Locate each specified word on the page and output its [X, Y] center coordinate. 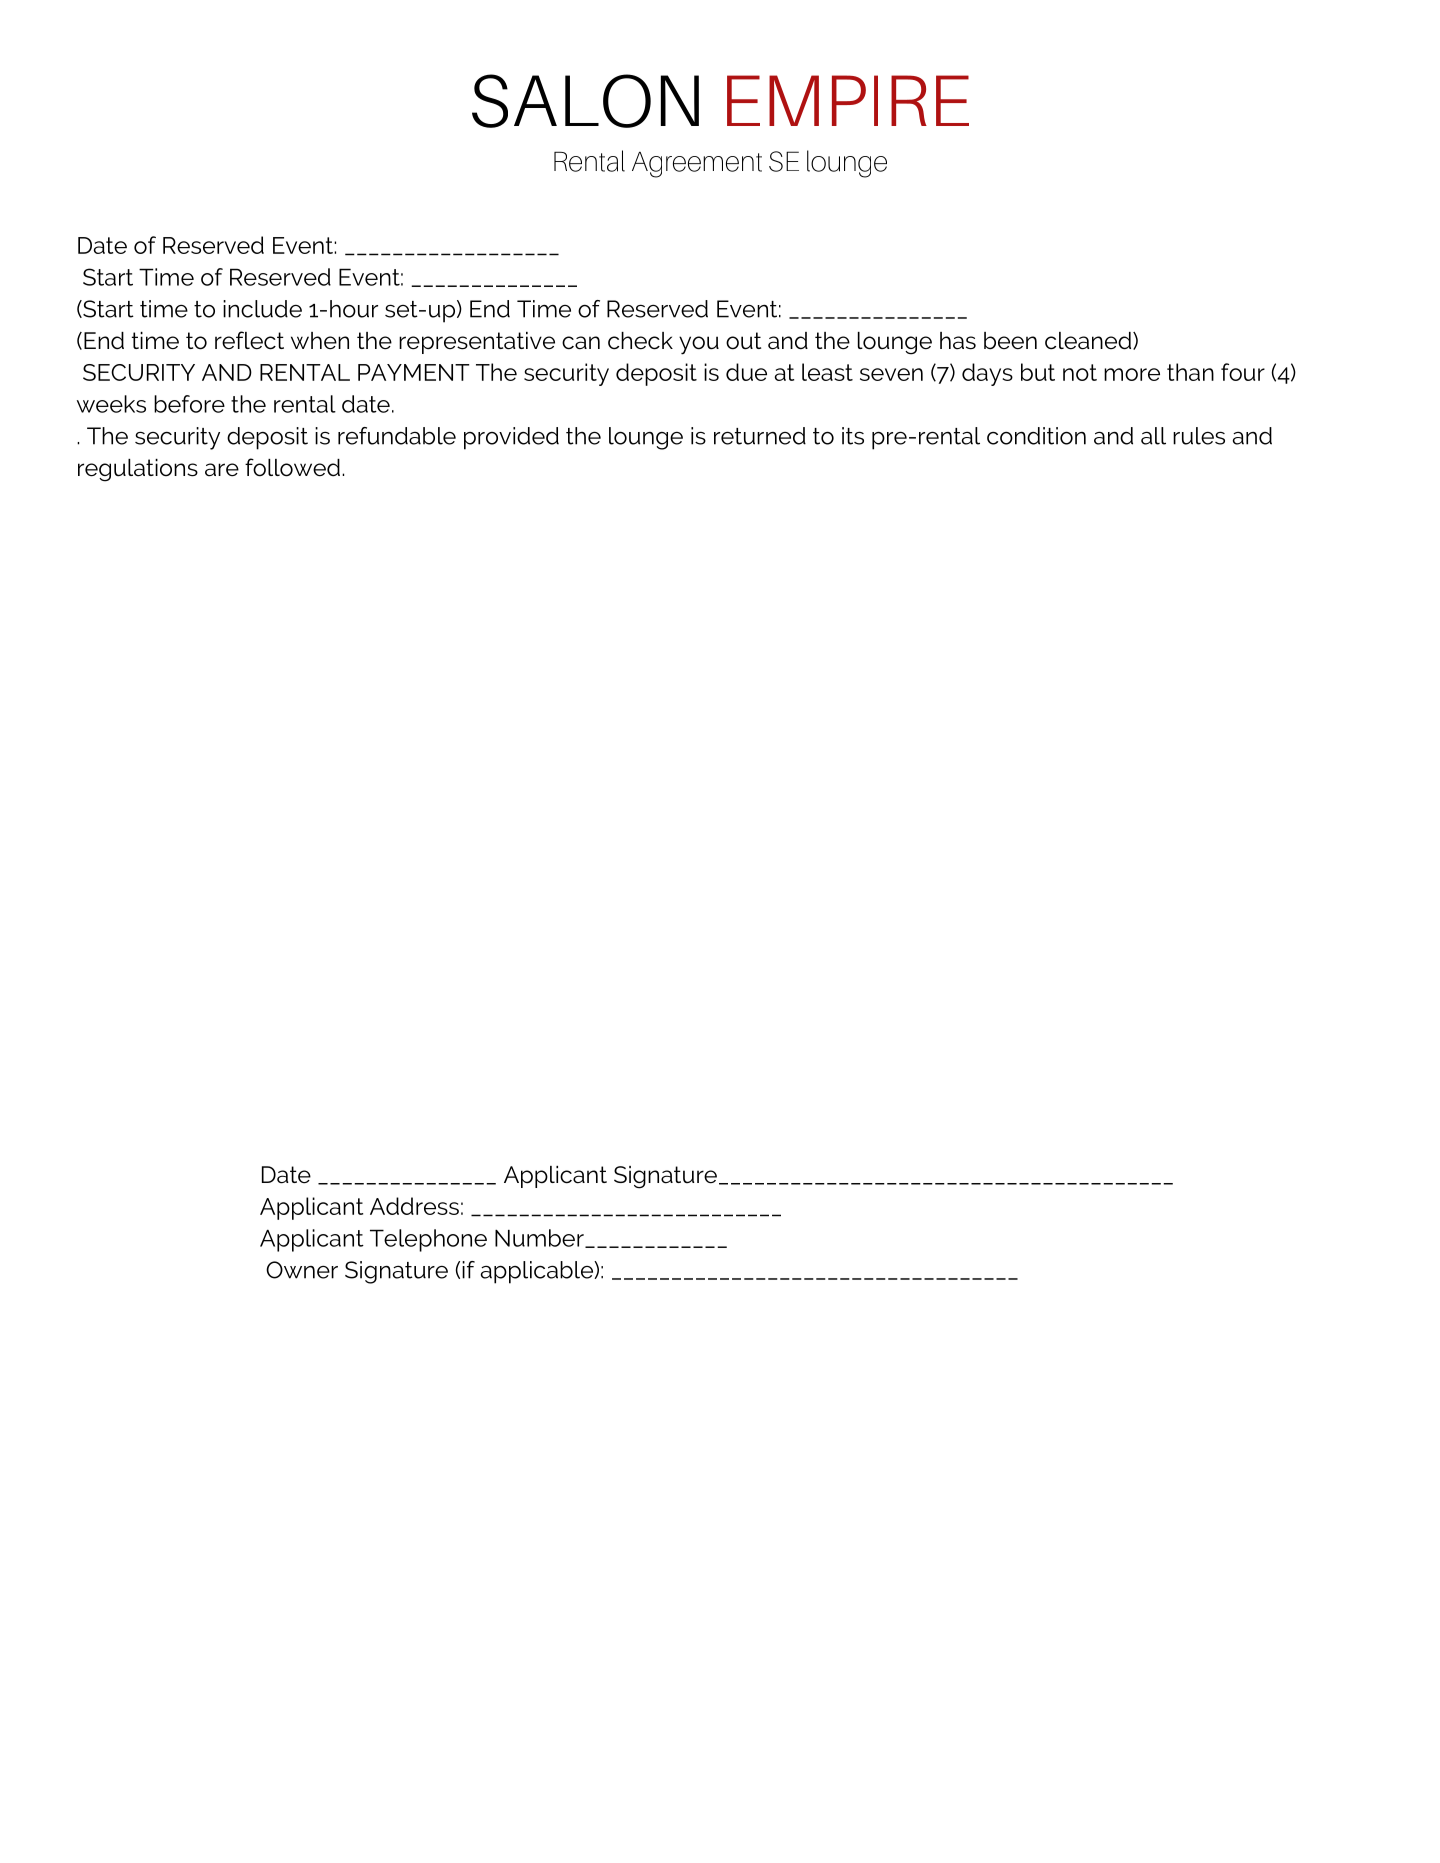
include [262, 309]
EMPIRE [848, 100]
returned [760, 436]
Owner [302, 1270]
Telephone [428, 1240]
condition [1036, 436]
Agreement [697, 165]
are [222, 470]
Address [414, 1206]
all [1153, 436]
